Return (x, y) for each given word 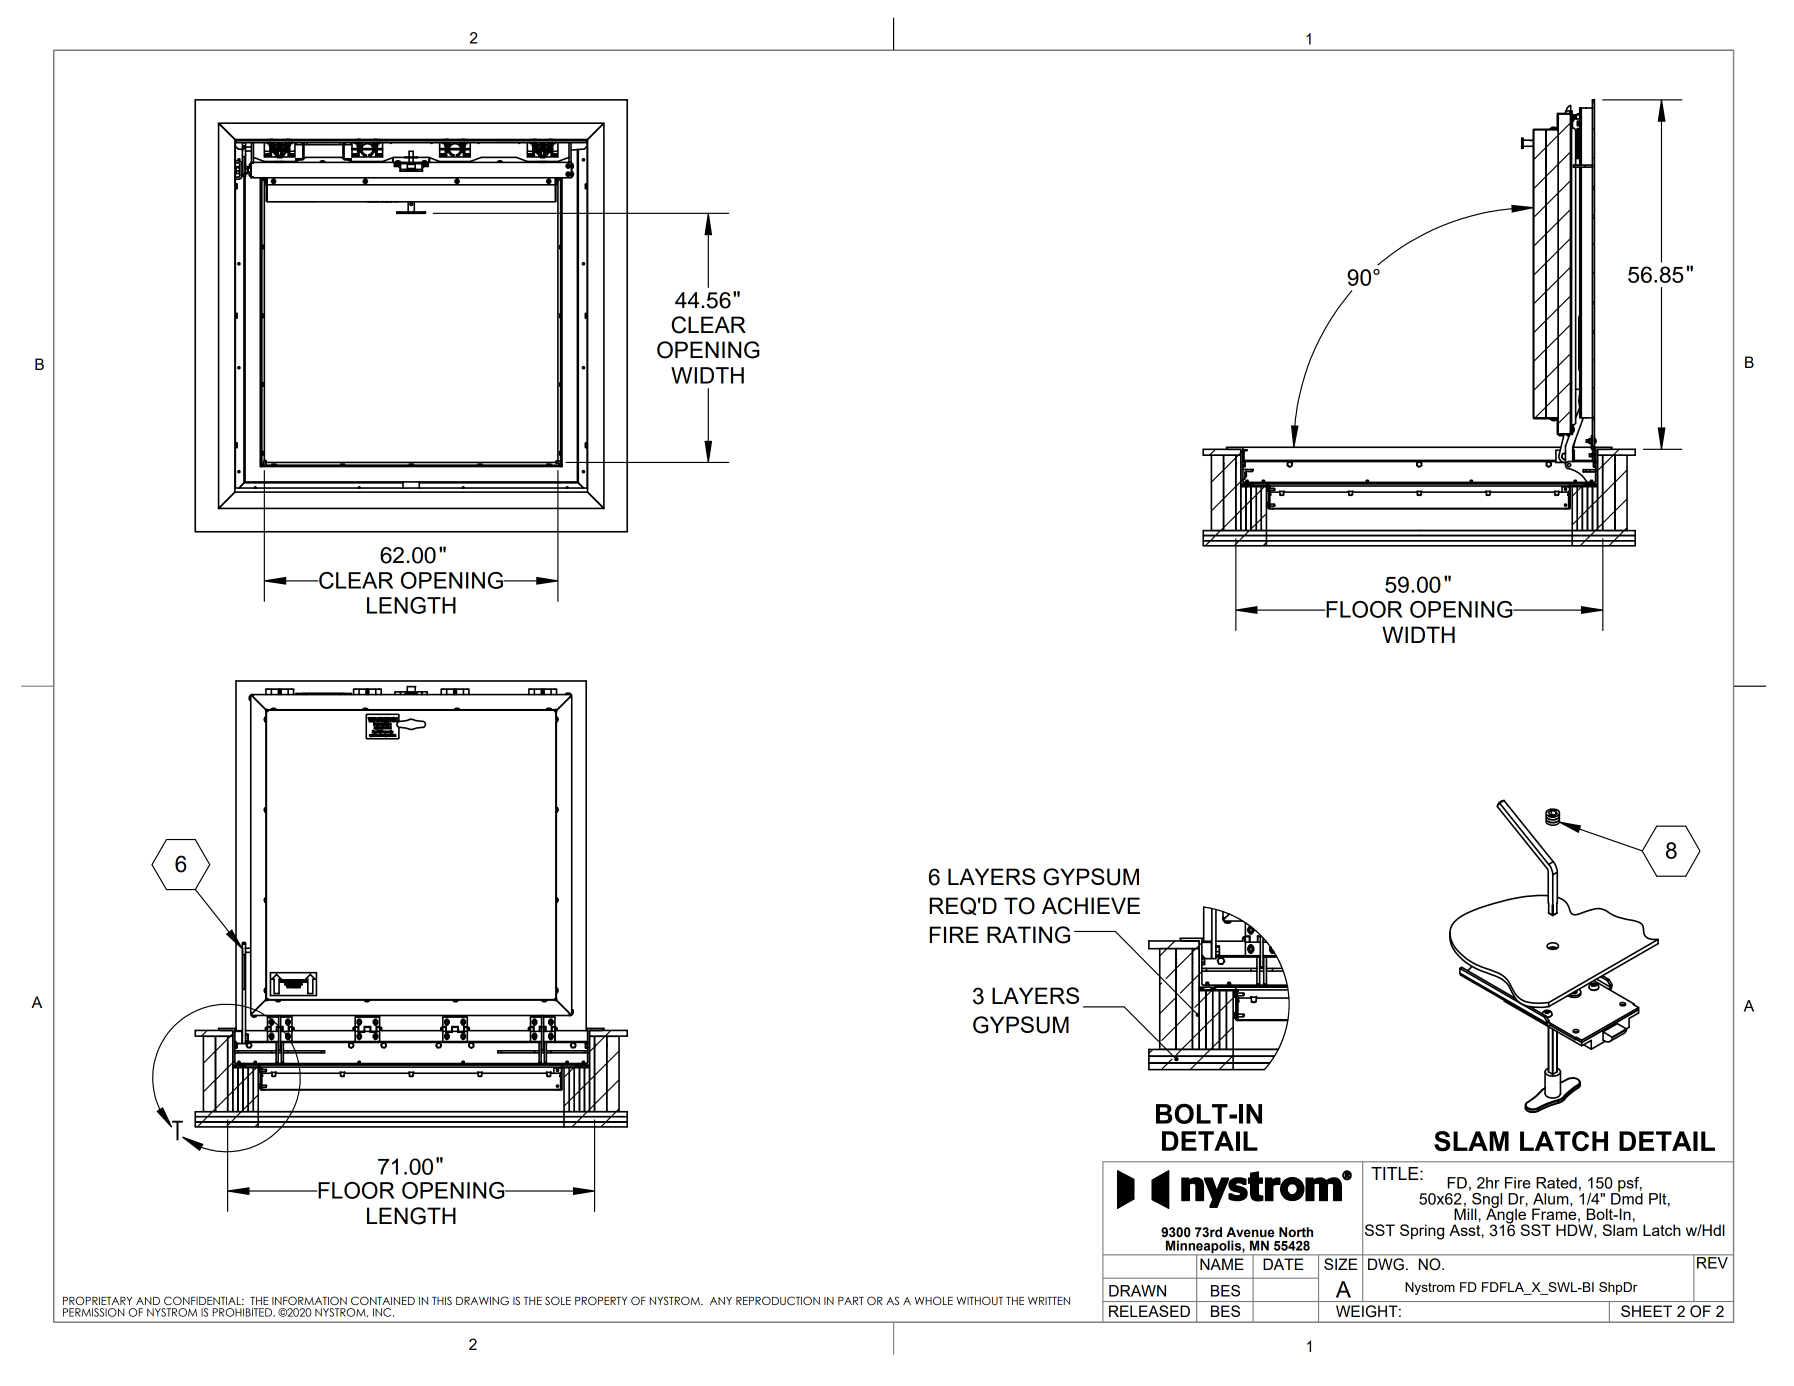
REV (1712, 1261)
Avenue (1250, 1232)
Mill (1466, 1213)
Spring (1422, 1232)
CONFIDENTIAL (203, 1300)
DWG (1386, 1264)
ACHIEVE (1091, 906)
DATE (1283, 1264)
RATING (1028, 935)
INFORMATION (309, 1300)
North (1296, 1232)
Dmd (1627, 1197)
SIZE (1340, 1264)
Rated (1556, 1183)
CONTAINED (383, 1300)
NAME (1222, 1264)
